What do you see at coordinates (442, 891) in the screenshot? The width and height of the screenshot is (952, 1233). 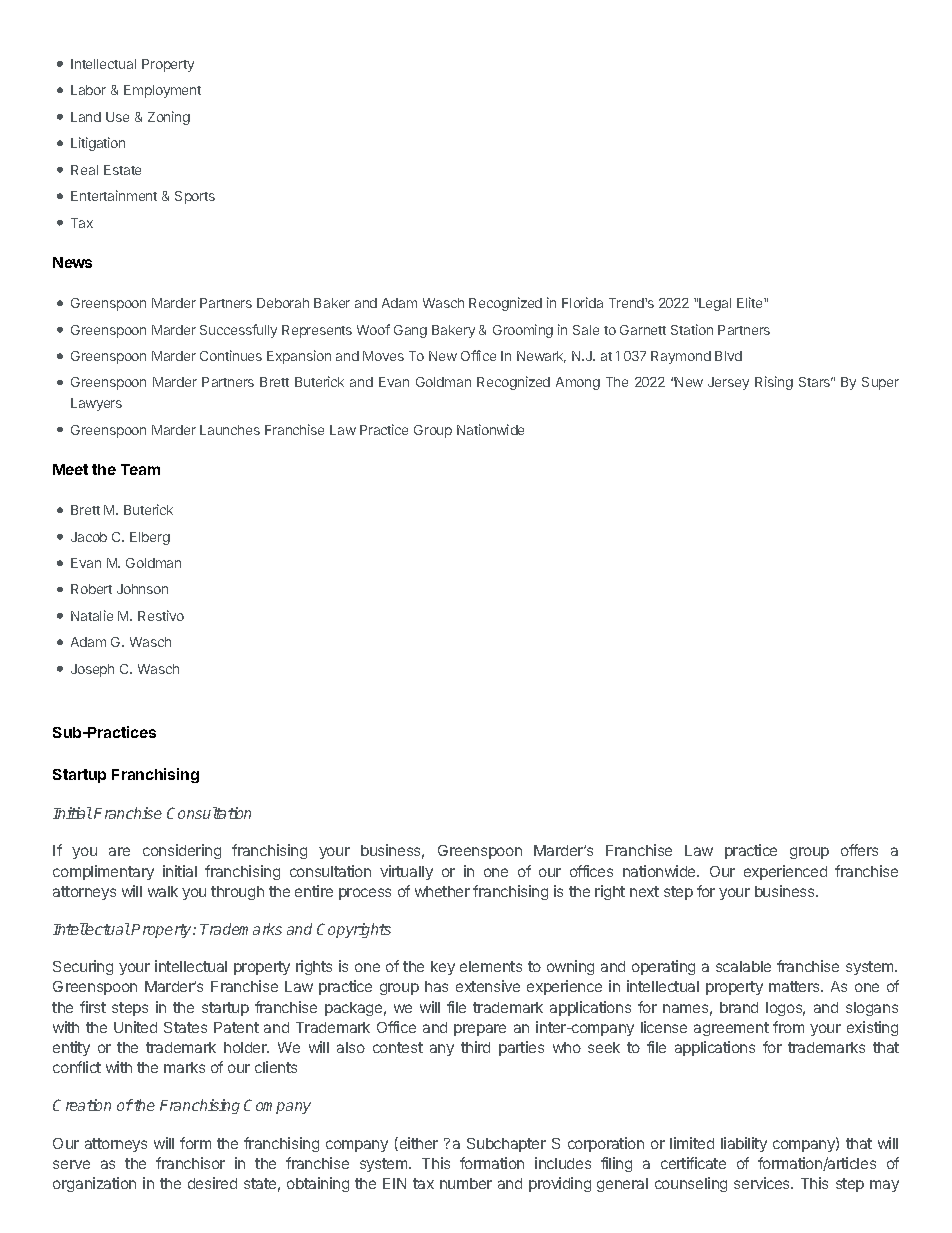 I see `whether` at bounding box center [442, 891].
